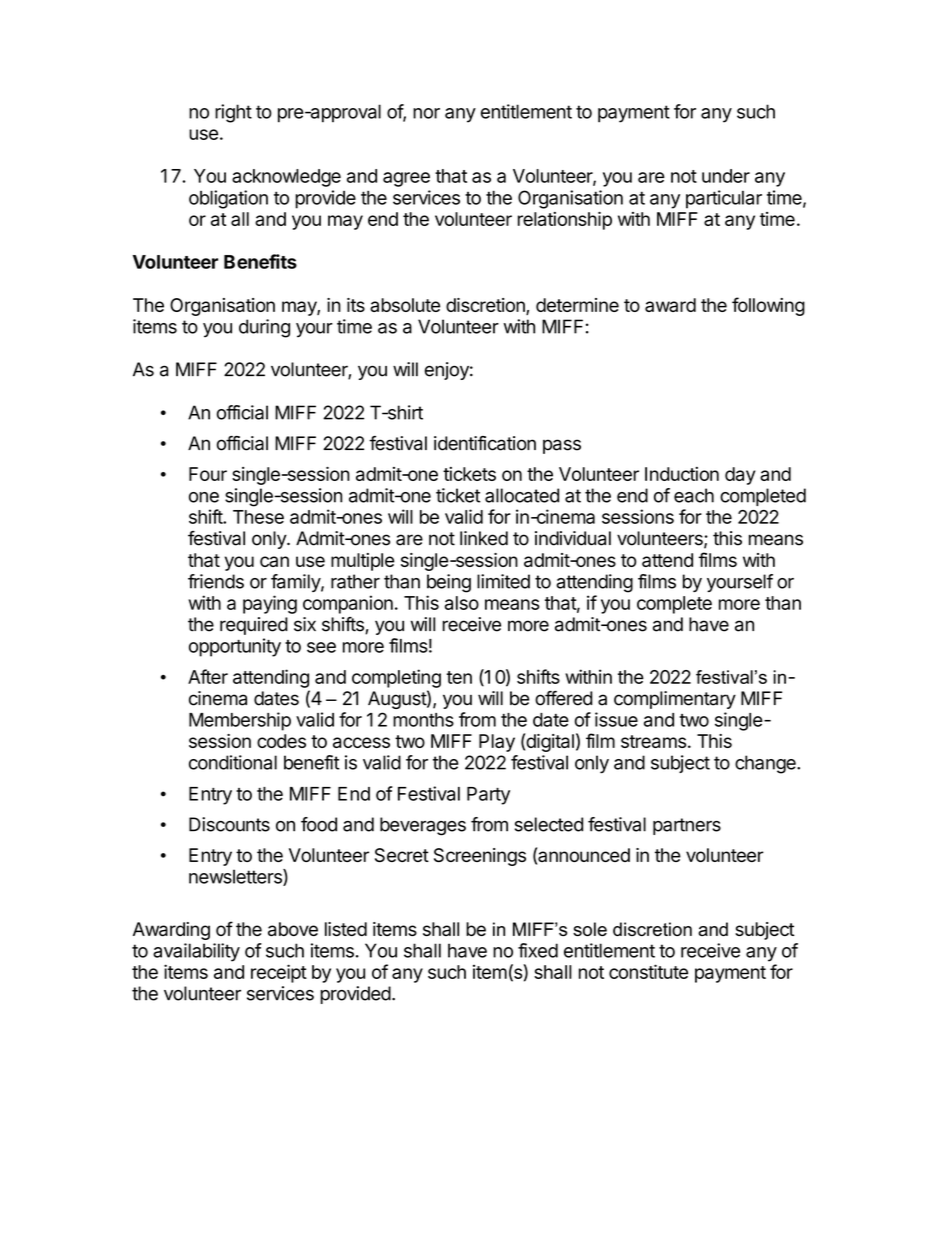 The width and height of the screenshot is (952, 1233). Describe the element at coordinates (274, 561) in the screenshot. I see `can` at that location.
